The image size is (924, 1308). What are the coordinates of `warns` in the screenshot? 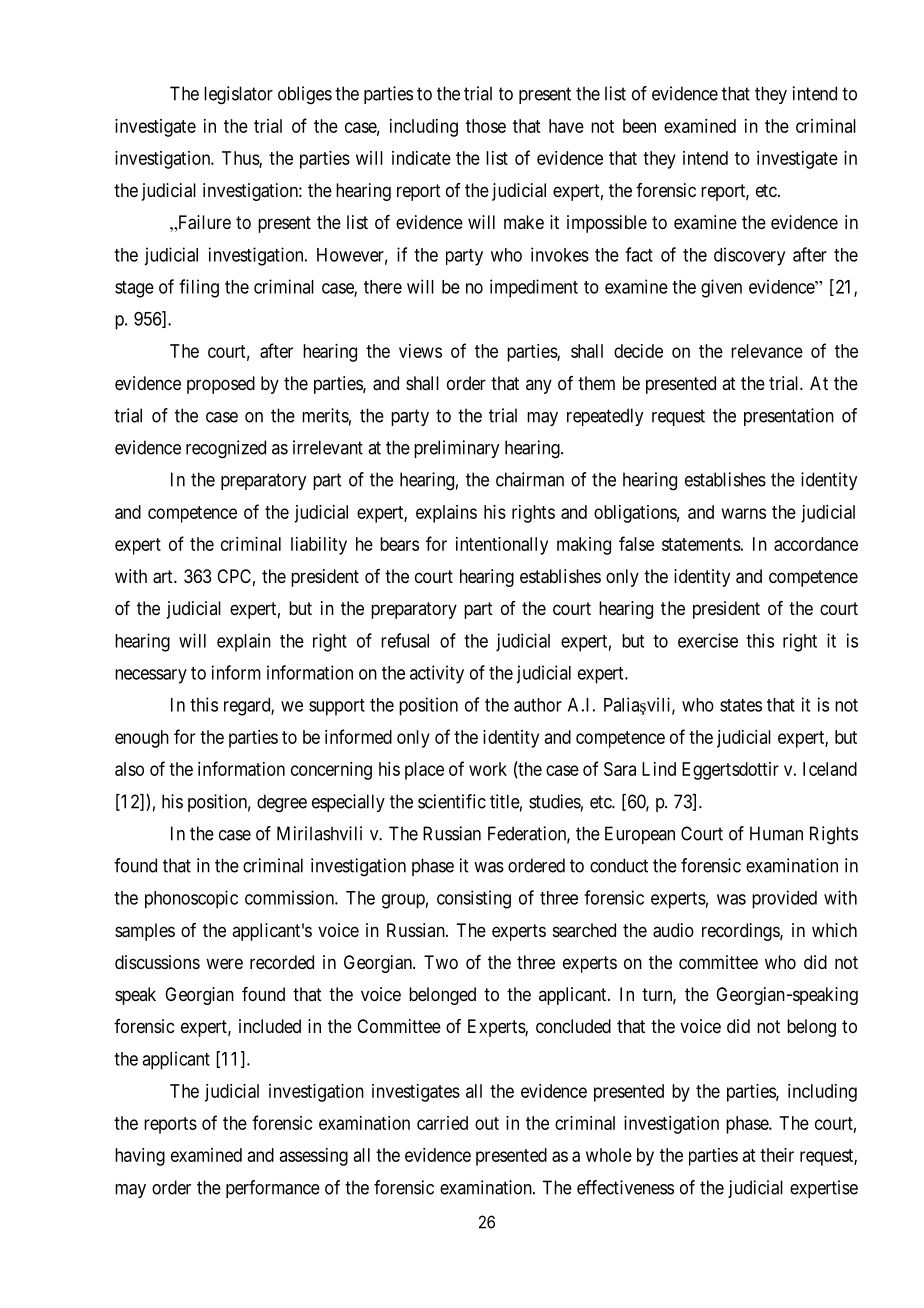 It's located at (744, 513).
